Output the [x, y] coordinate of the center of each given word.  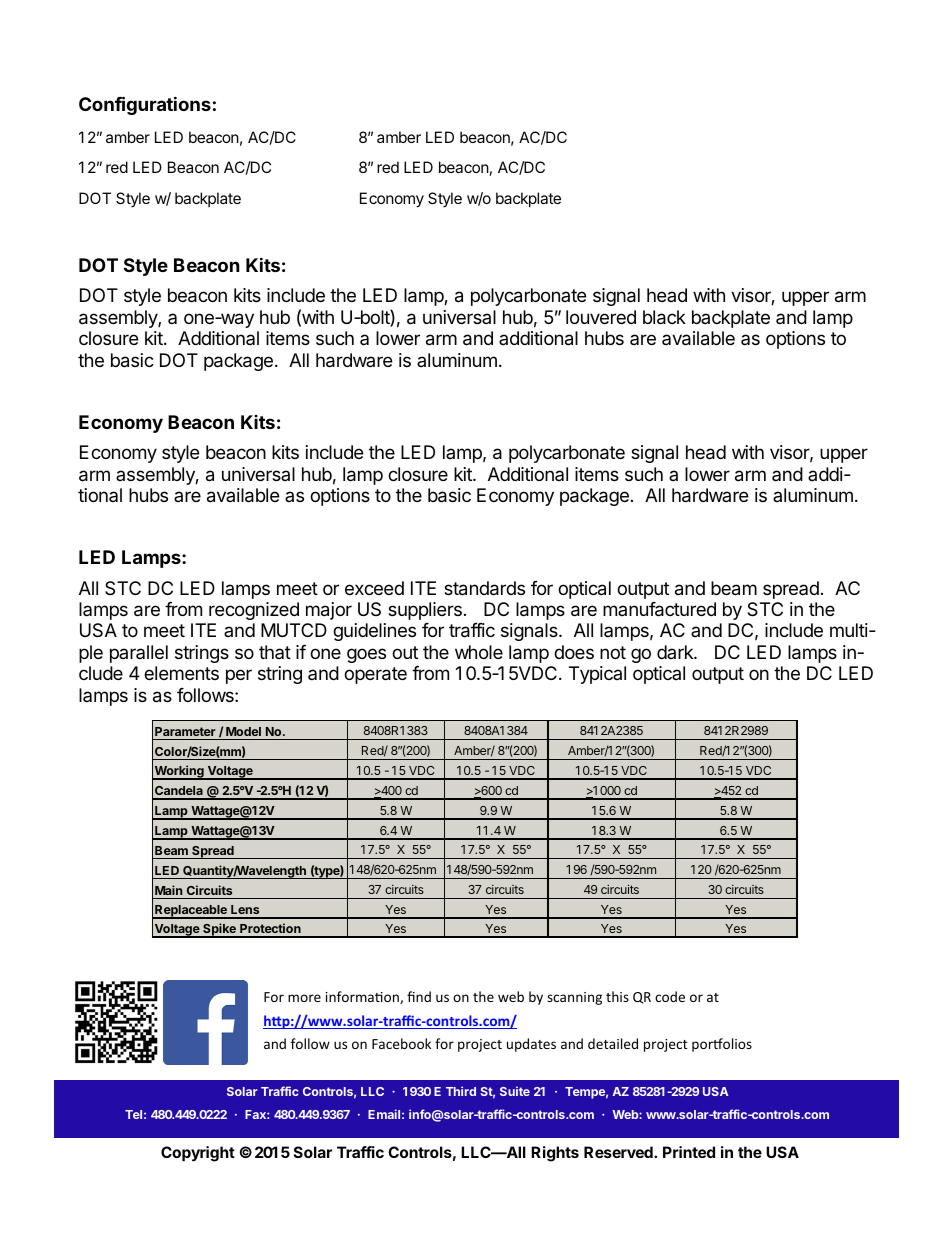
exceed [374, 588]
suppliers [425, 611]
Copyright [198, 1154]
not [613, 652]
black [664, 317]
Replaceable [191, 912]
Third [461, 1091]
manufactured [659, 609]
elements [181, 673]
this [617, 996]
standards [484, 588]
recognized [254, 611]
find [419, 996]
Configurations [145, 105]
